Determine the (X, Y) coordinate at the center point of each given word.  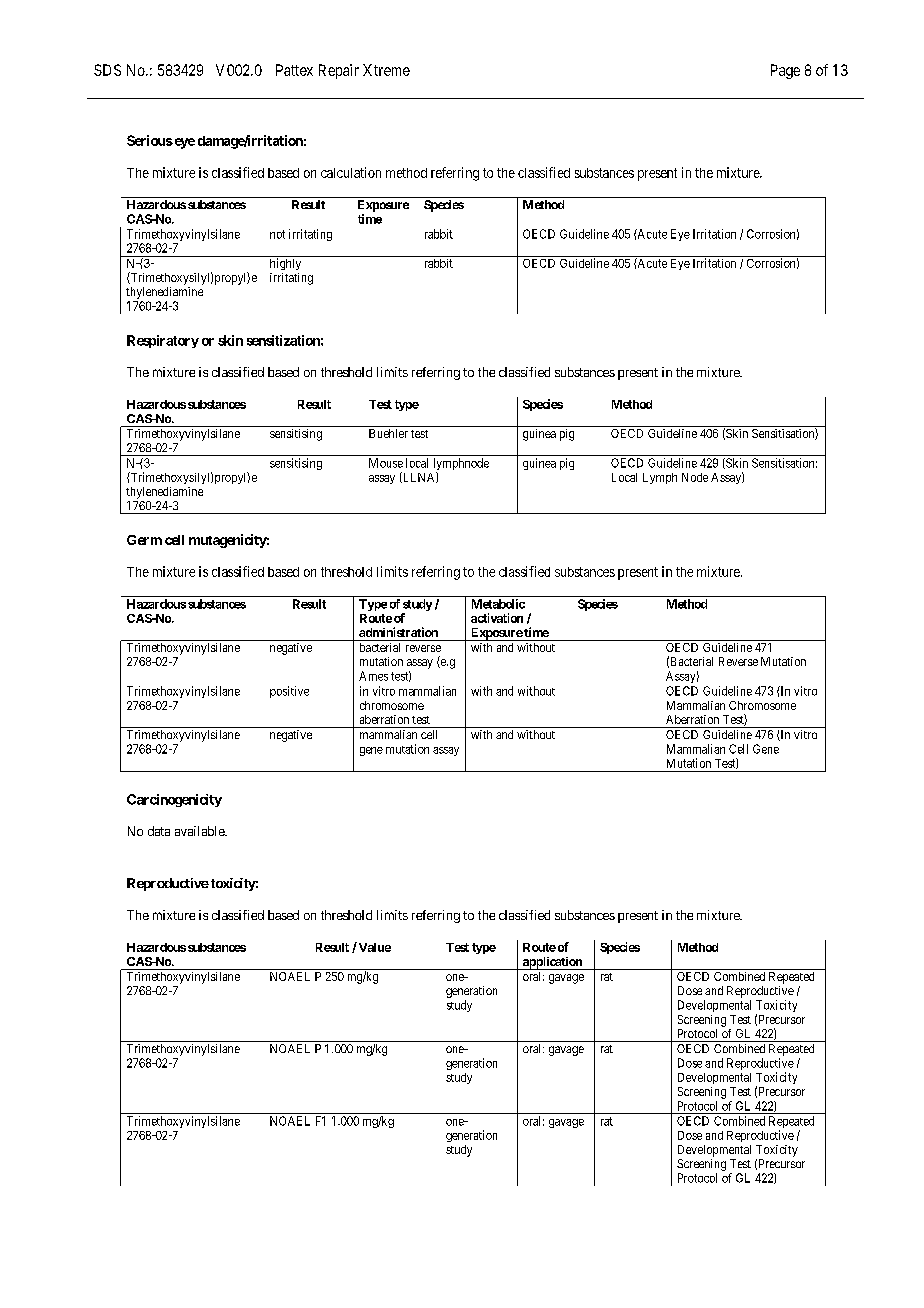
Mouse (386, 463)
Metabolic (498, 604)
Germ (144, 540)
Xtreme (386, 70)
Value (373, 947)
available (200, 831)
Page (785, 71)
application (552, 963)
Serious (150, 140)
